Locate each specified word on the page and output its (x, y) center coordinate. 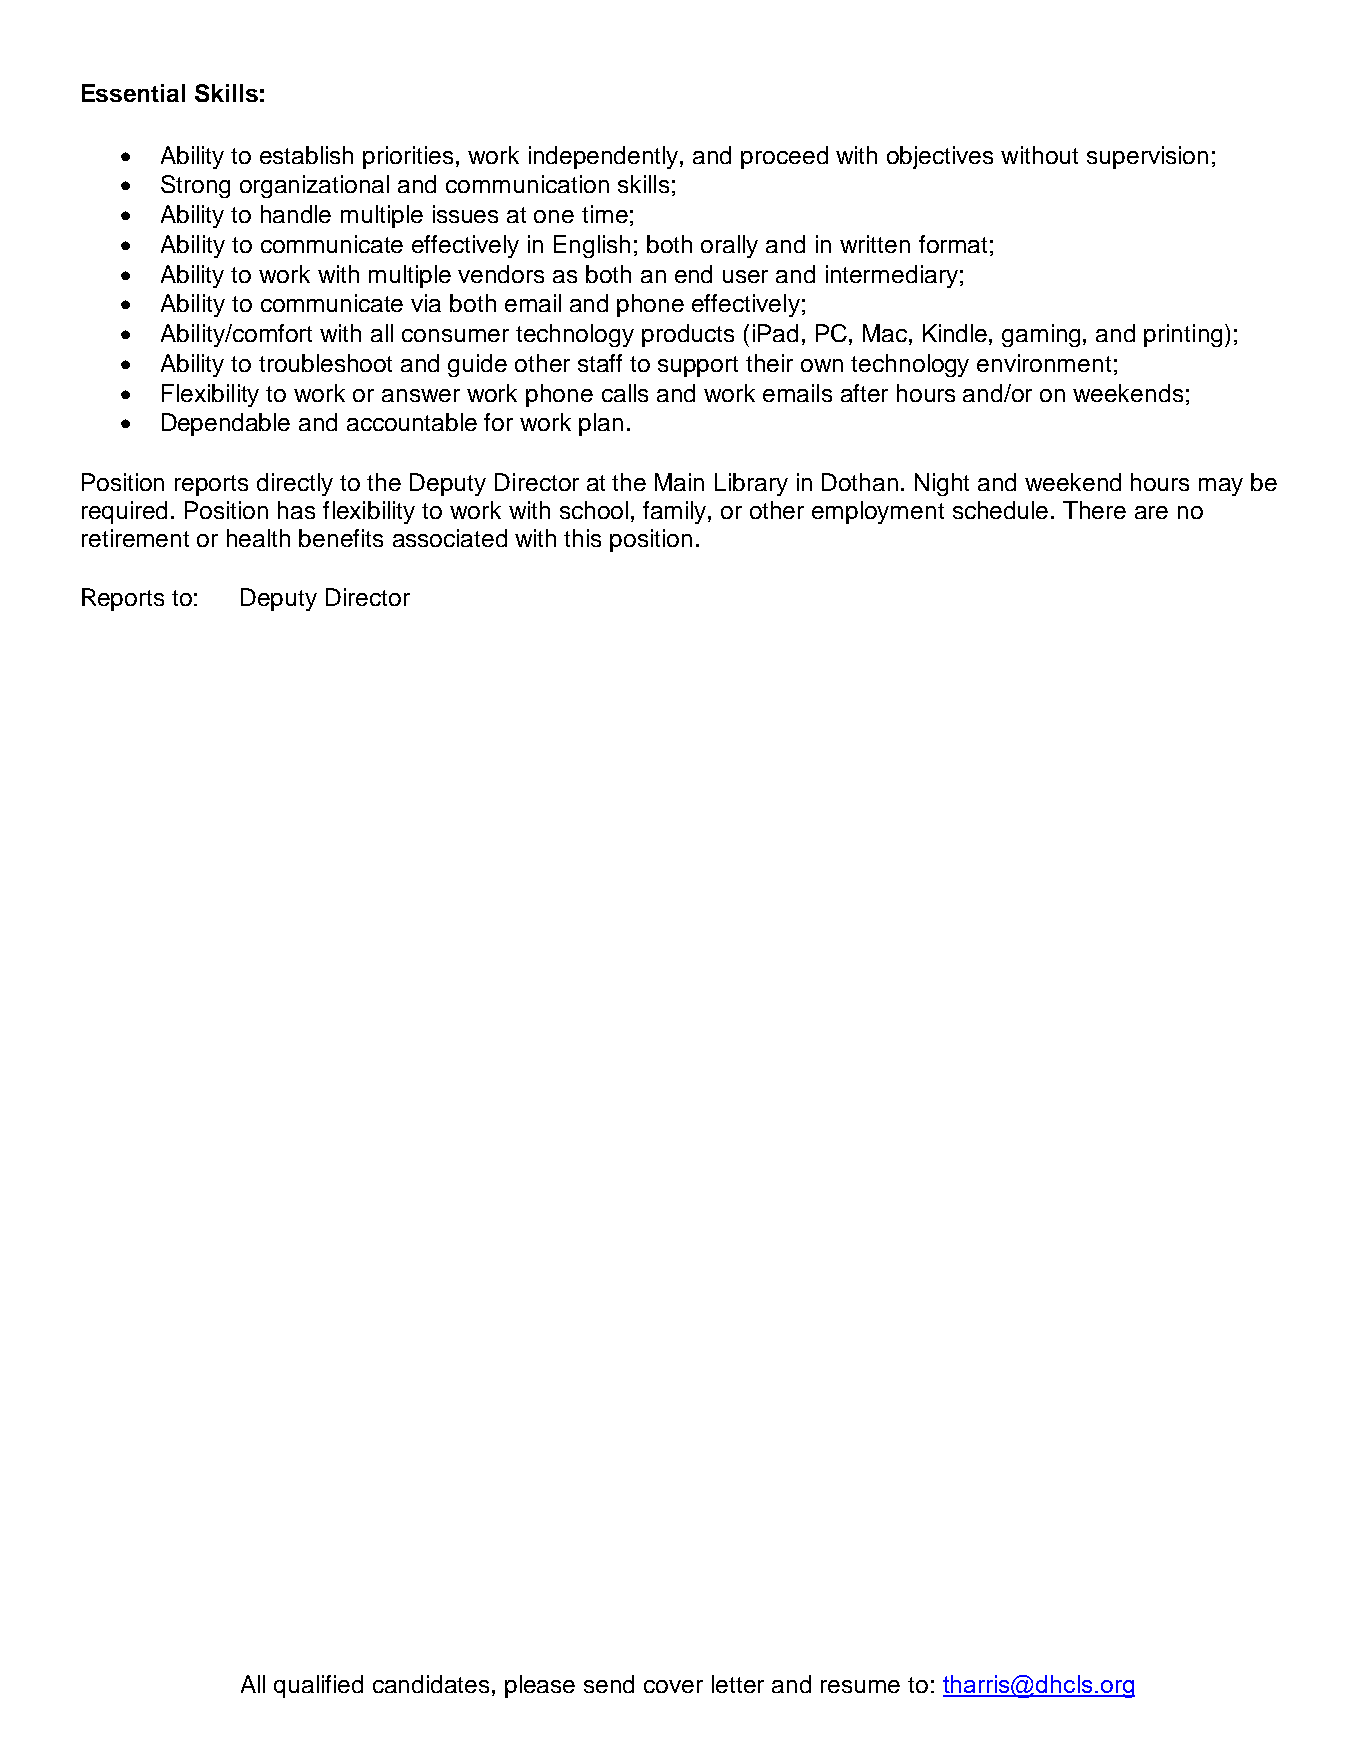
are (1151, 512)
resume (860, 1686)
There (1094, 510)
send (609, 1684)
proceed (784, 157)
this (582, 538)
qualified (318, 1686)
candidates (433, 1684)
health (258, 538)
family (676, 512)
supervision (1147, 157)
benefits (341, 538)
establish (306, 155)
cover (673, 1686)
